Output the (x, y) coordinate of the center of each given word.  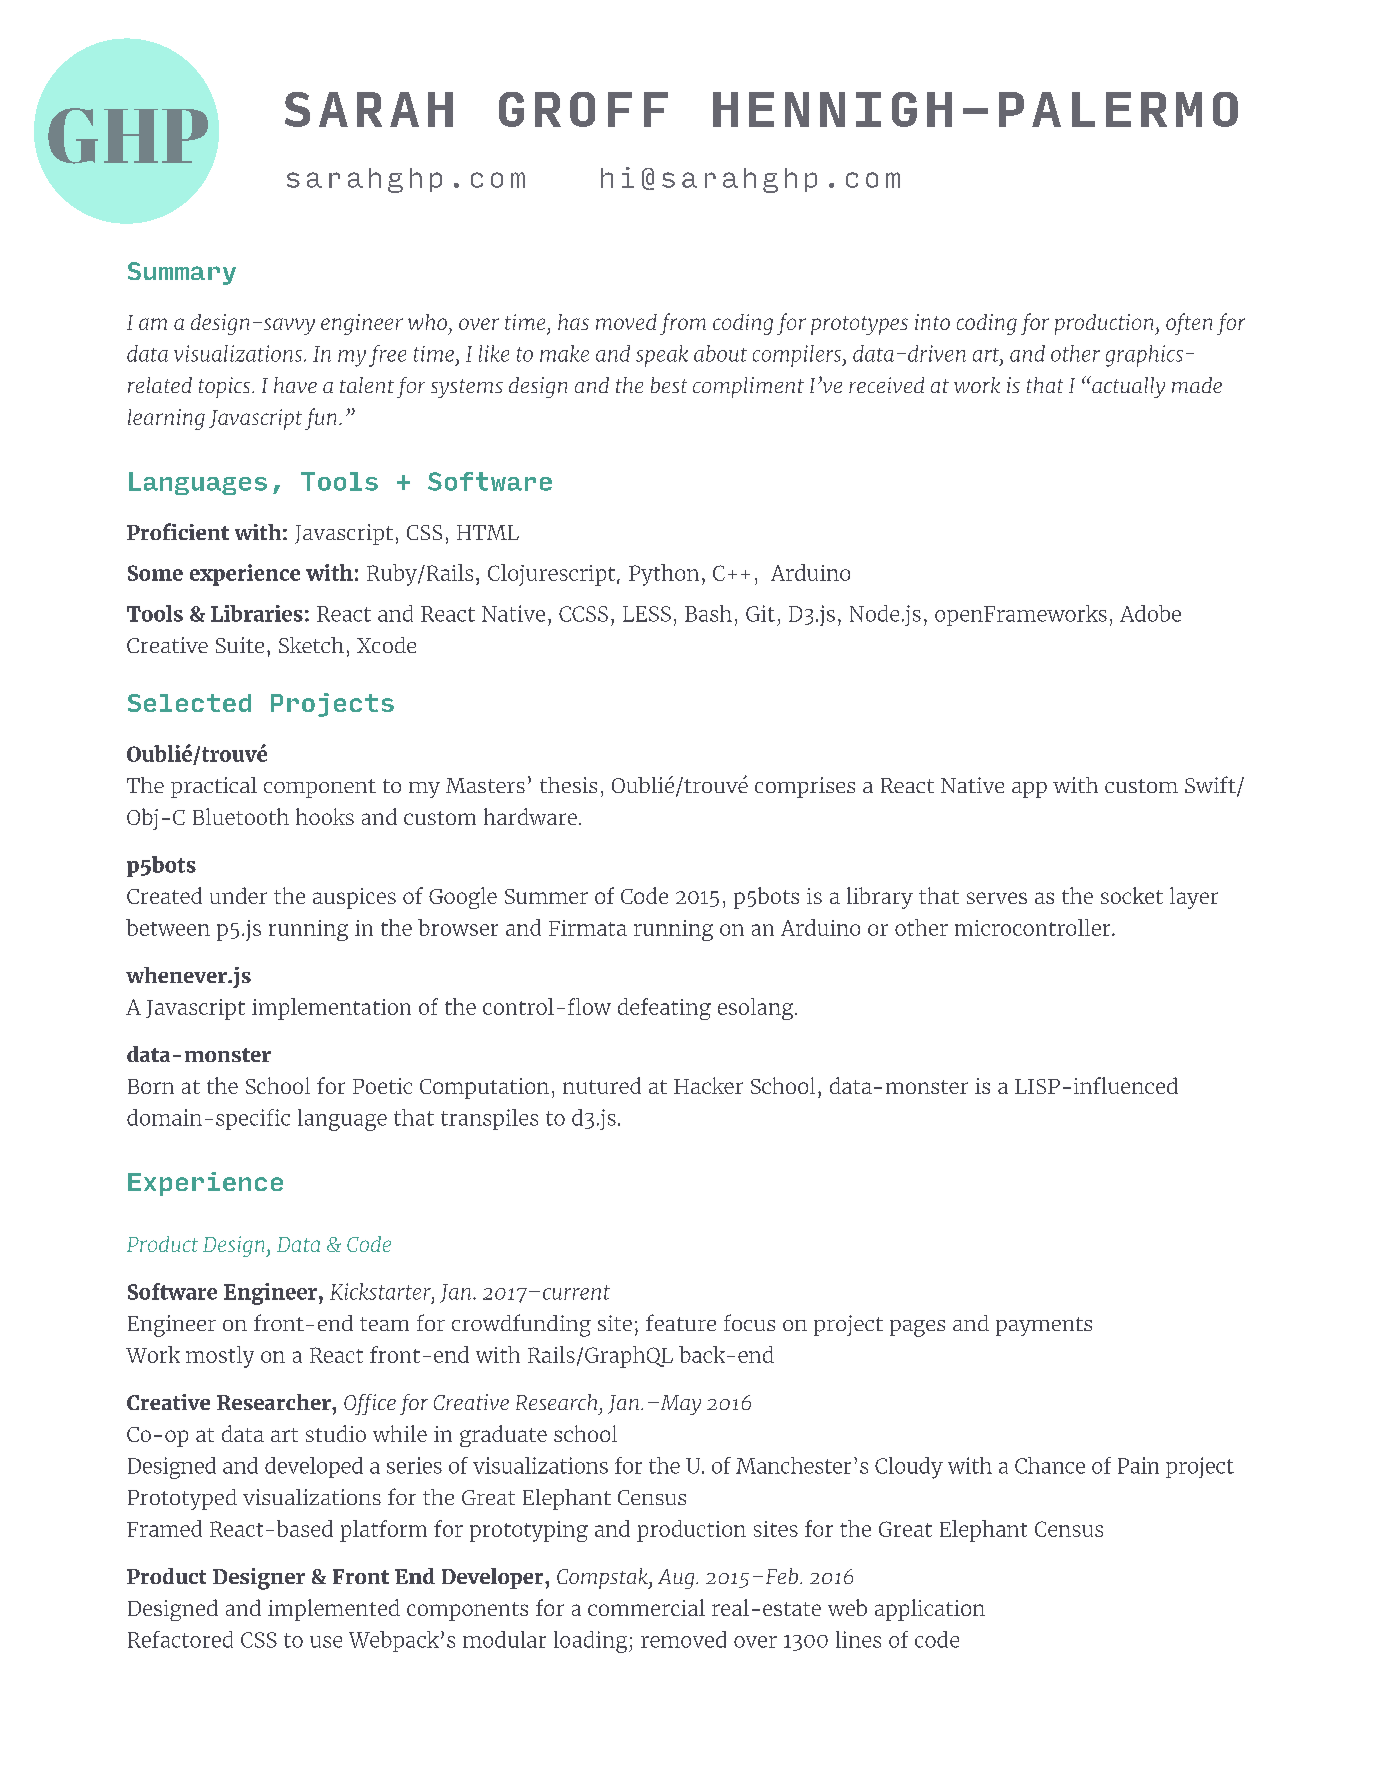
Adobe (1150, 613)
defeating (664, 1009)
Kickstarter (381, 1292)
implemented (334, 1610)
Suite (240, 645)
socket (1132, 895)
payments (1044, 1326)
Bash (708, 613)
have (295, 385)
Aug (677, 1579)
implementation (331, 1009)
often (1189, 324)
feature (681, 1322)
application (930, 1610)
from (683, 324)
